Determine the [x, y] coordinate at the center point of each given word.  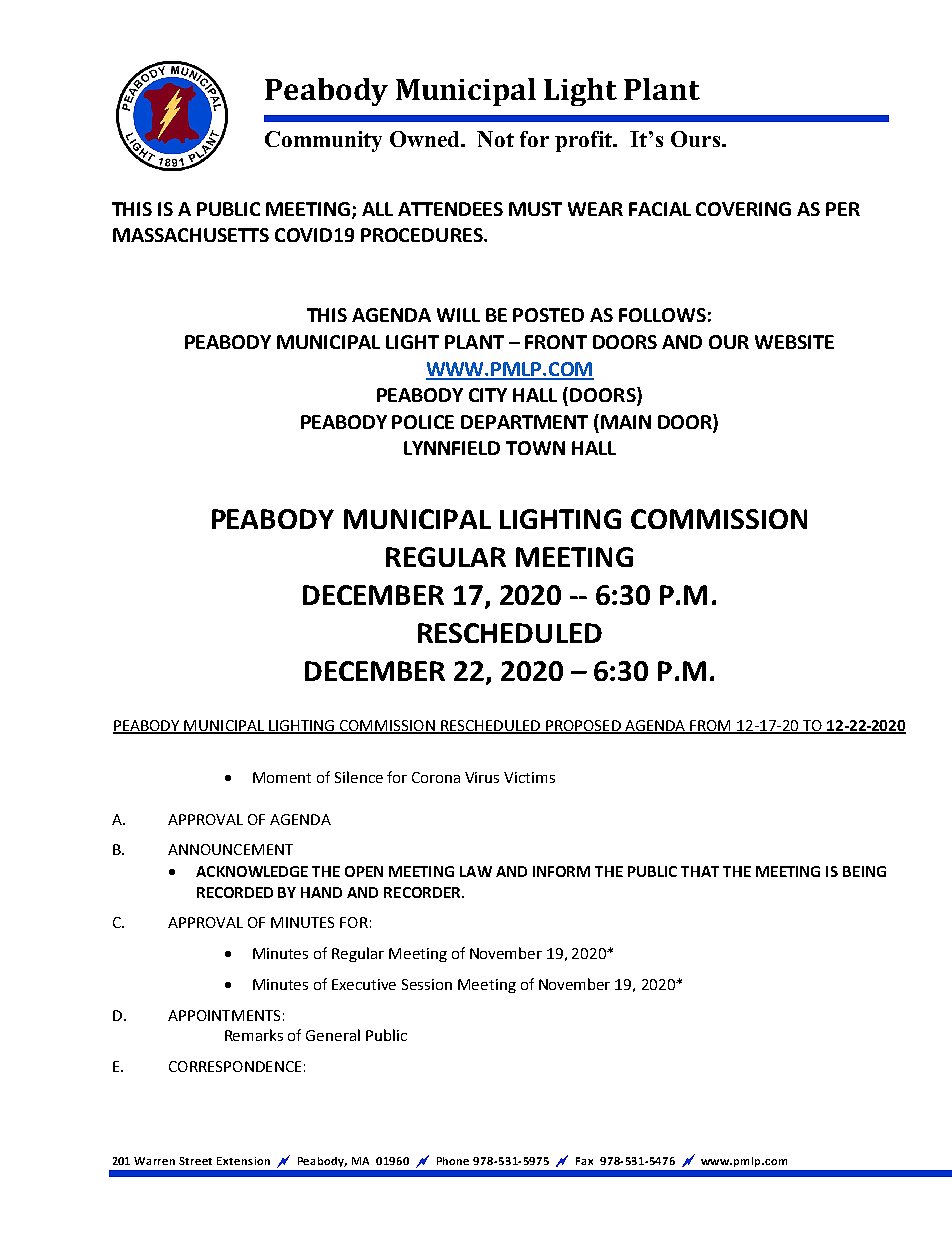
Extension [243, 1161]
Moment [282, 777]
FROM [711, 727]
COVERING [743, 209]
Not [495, 139]
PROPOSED [583, 727]
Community [323, 141]
